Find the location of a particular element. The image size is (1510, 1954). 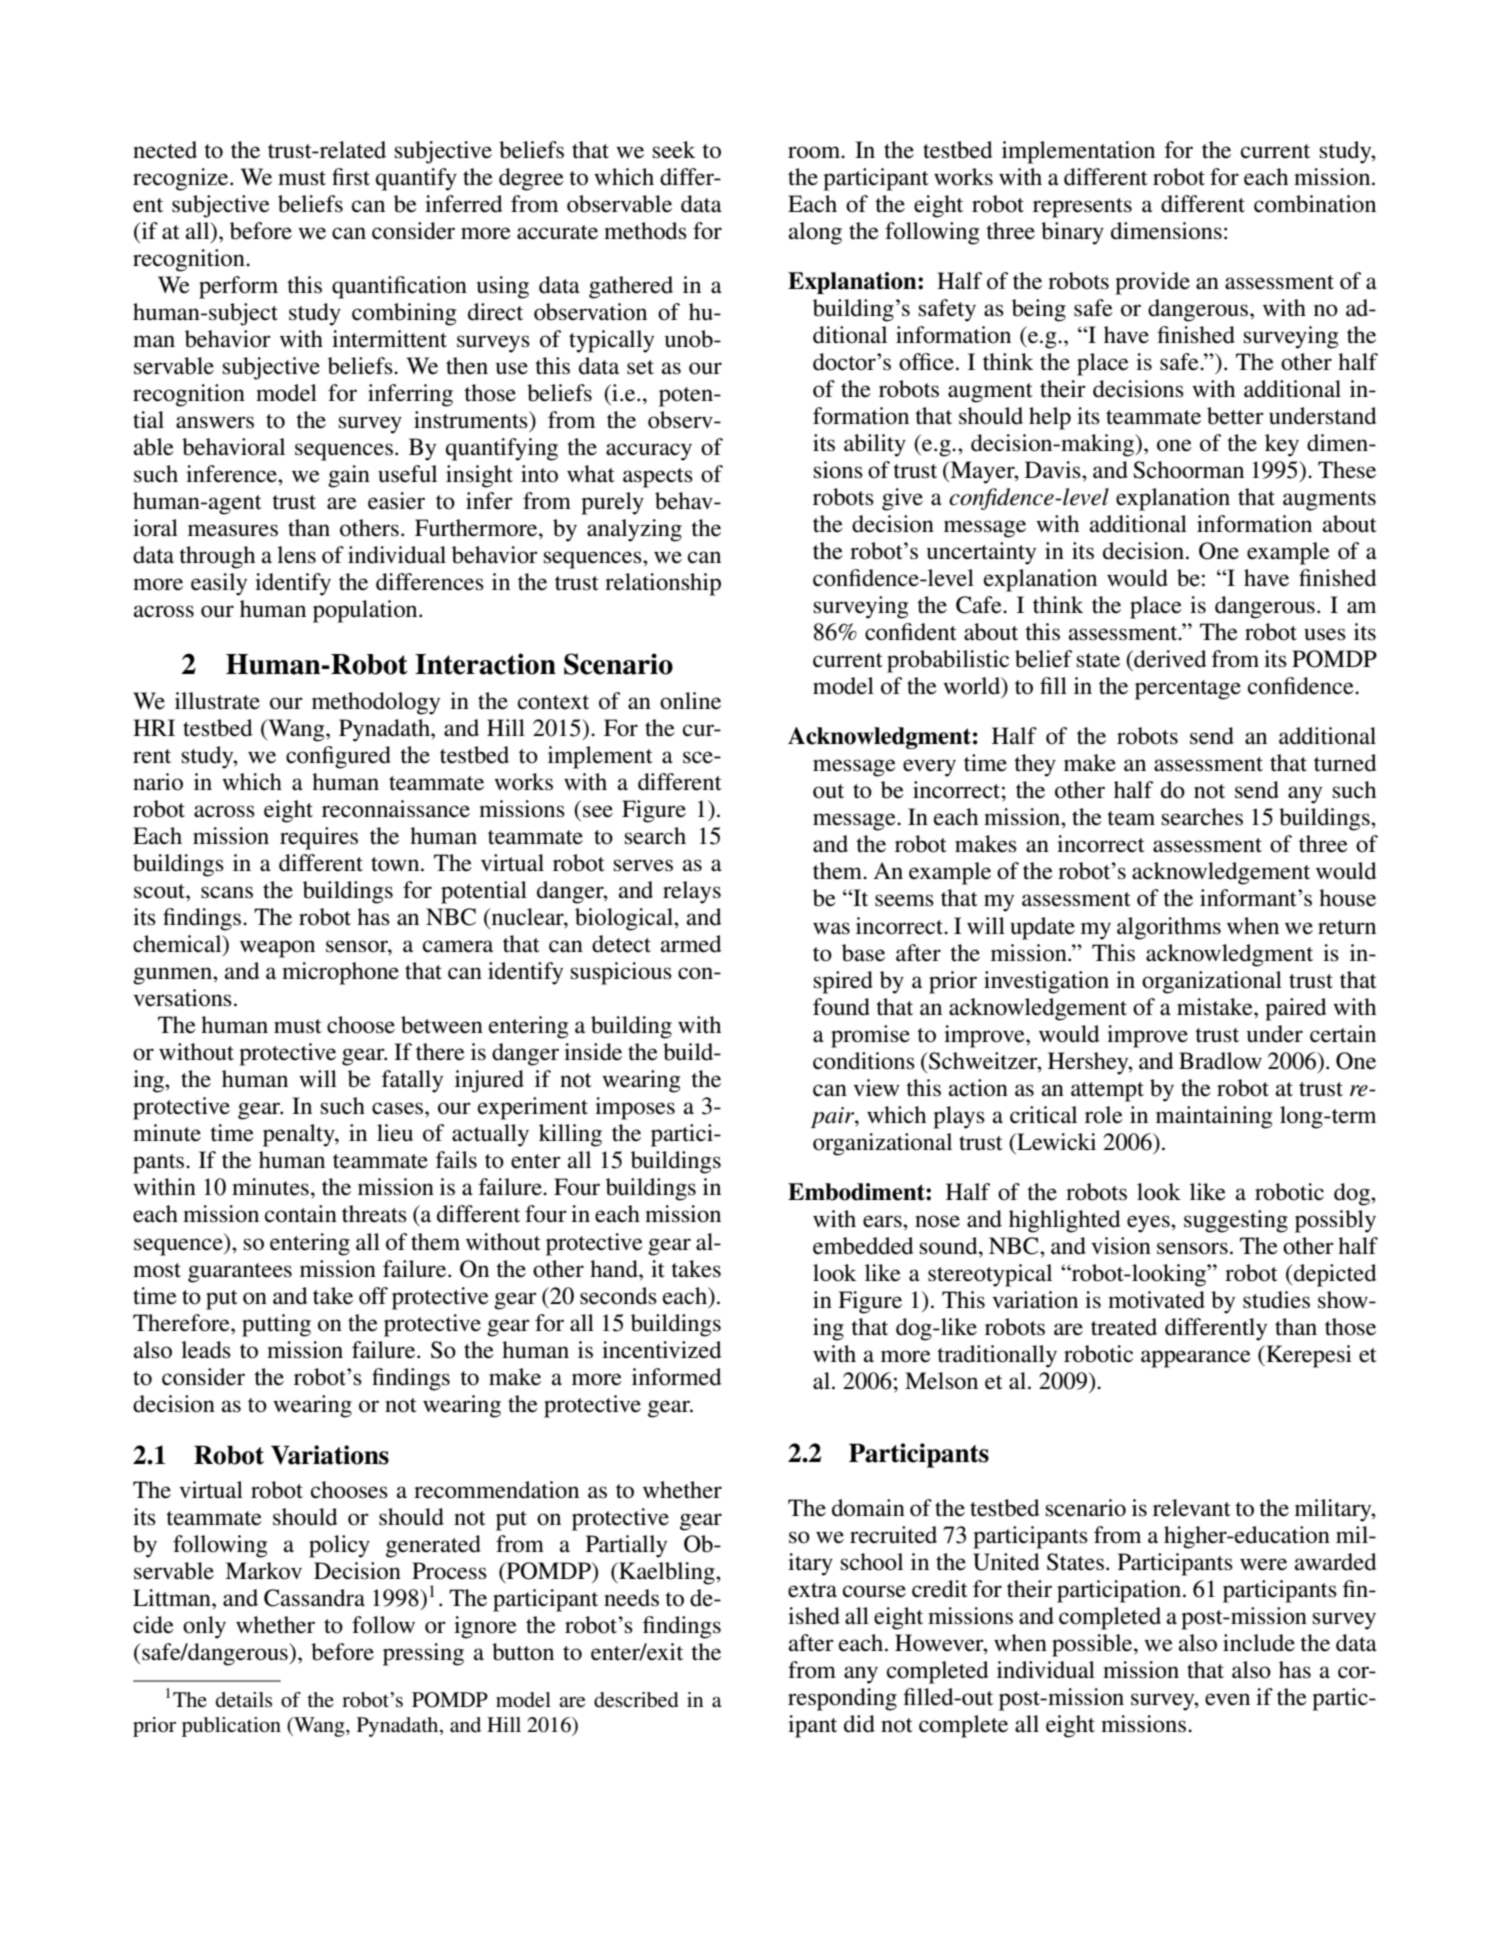

algorithms is located at coordinates (1169, 928).
